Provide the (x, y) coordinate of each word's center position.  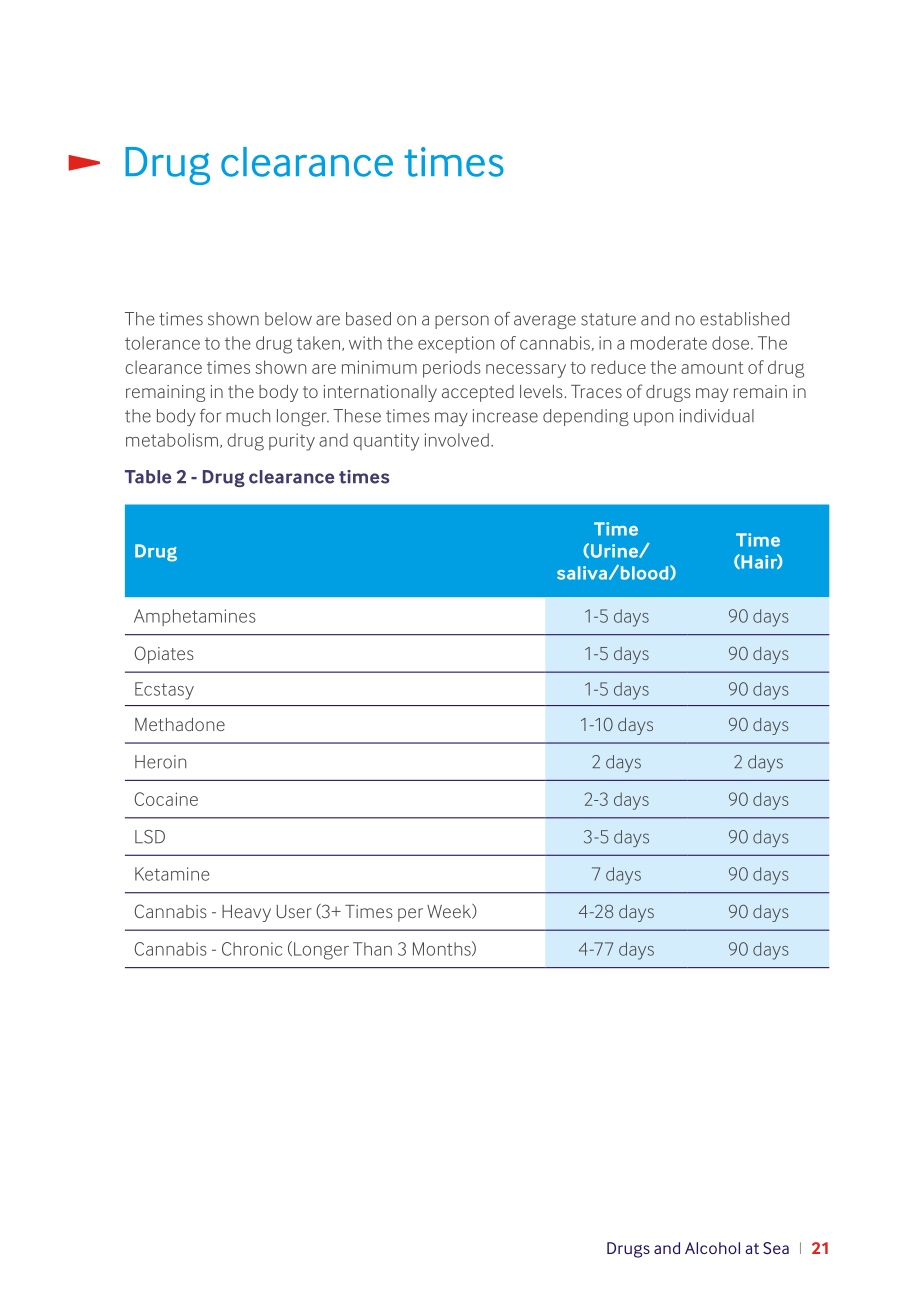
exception (456, 344)
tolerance (162, 343)
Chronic (252, 949)
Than (372, 949)
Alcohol (712, 1248)
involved (457, 440)
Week (450, 911)
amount (712, 368)
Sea (776, 1248)
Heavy (246, 913)
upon (654, 419)
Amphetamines (195, 617)
